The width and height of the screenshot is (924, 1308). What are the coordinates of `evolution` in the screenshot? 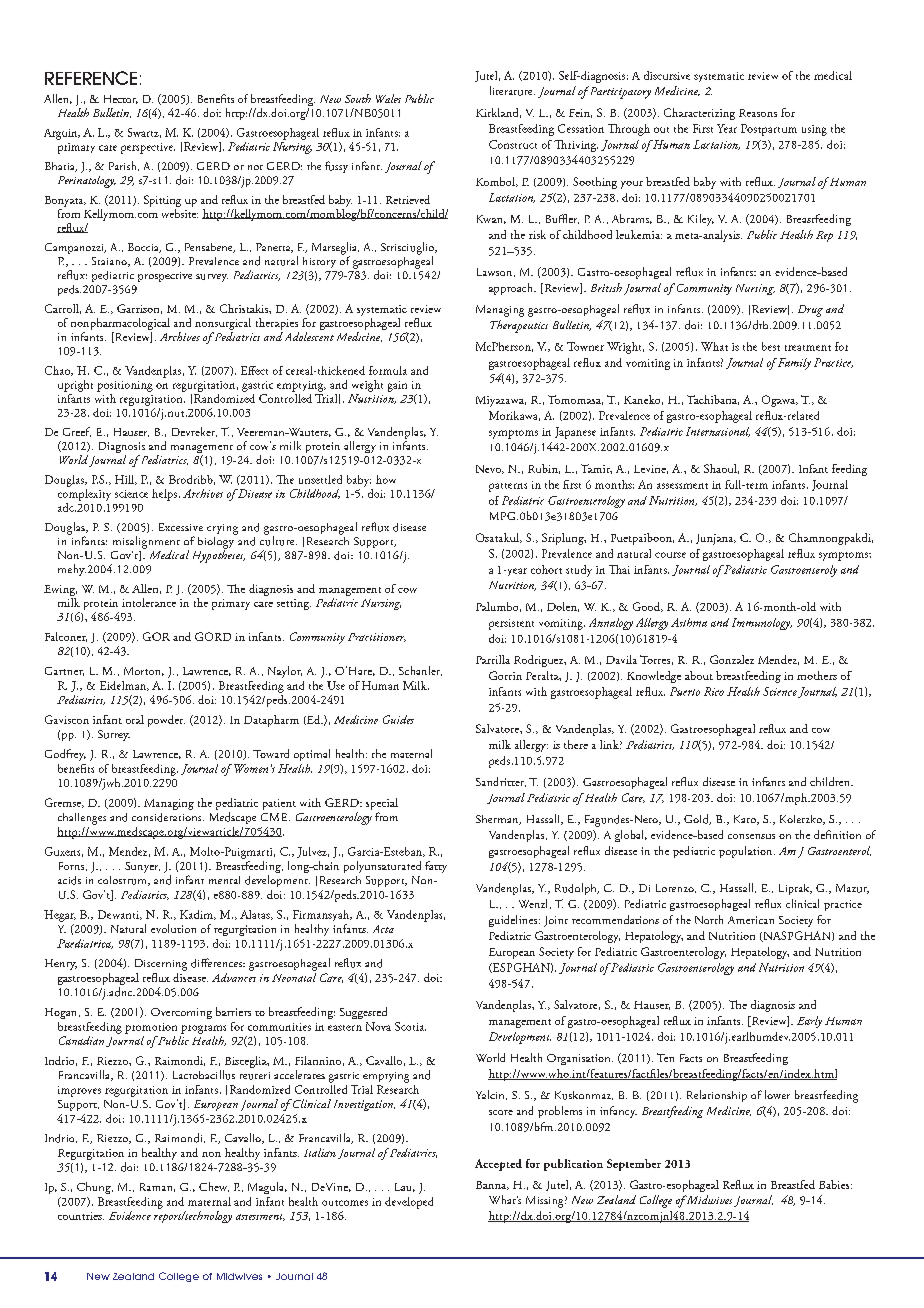 It's located at (173, 928).
